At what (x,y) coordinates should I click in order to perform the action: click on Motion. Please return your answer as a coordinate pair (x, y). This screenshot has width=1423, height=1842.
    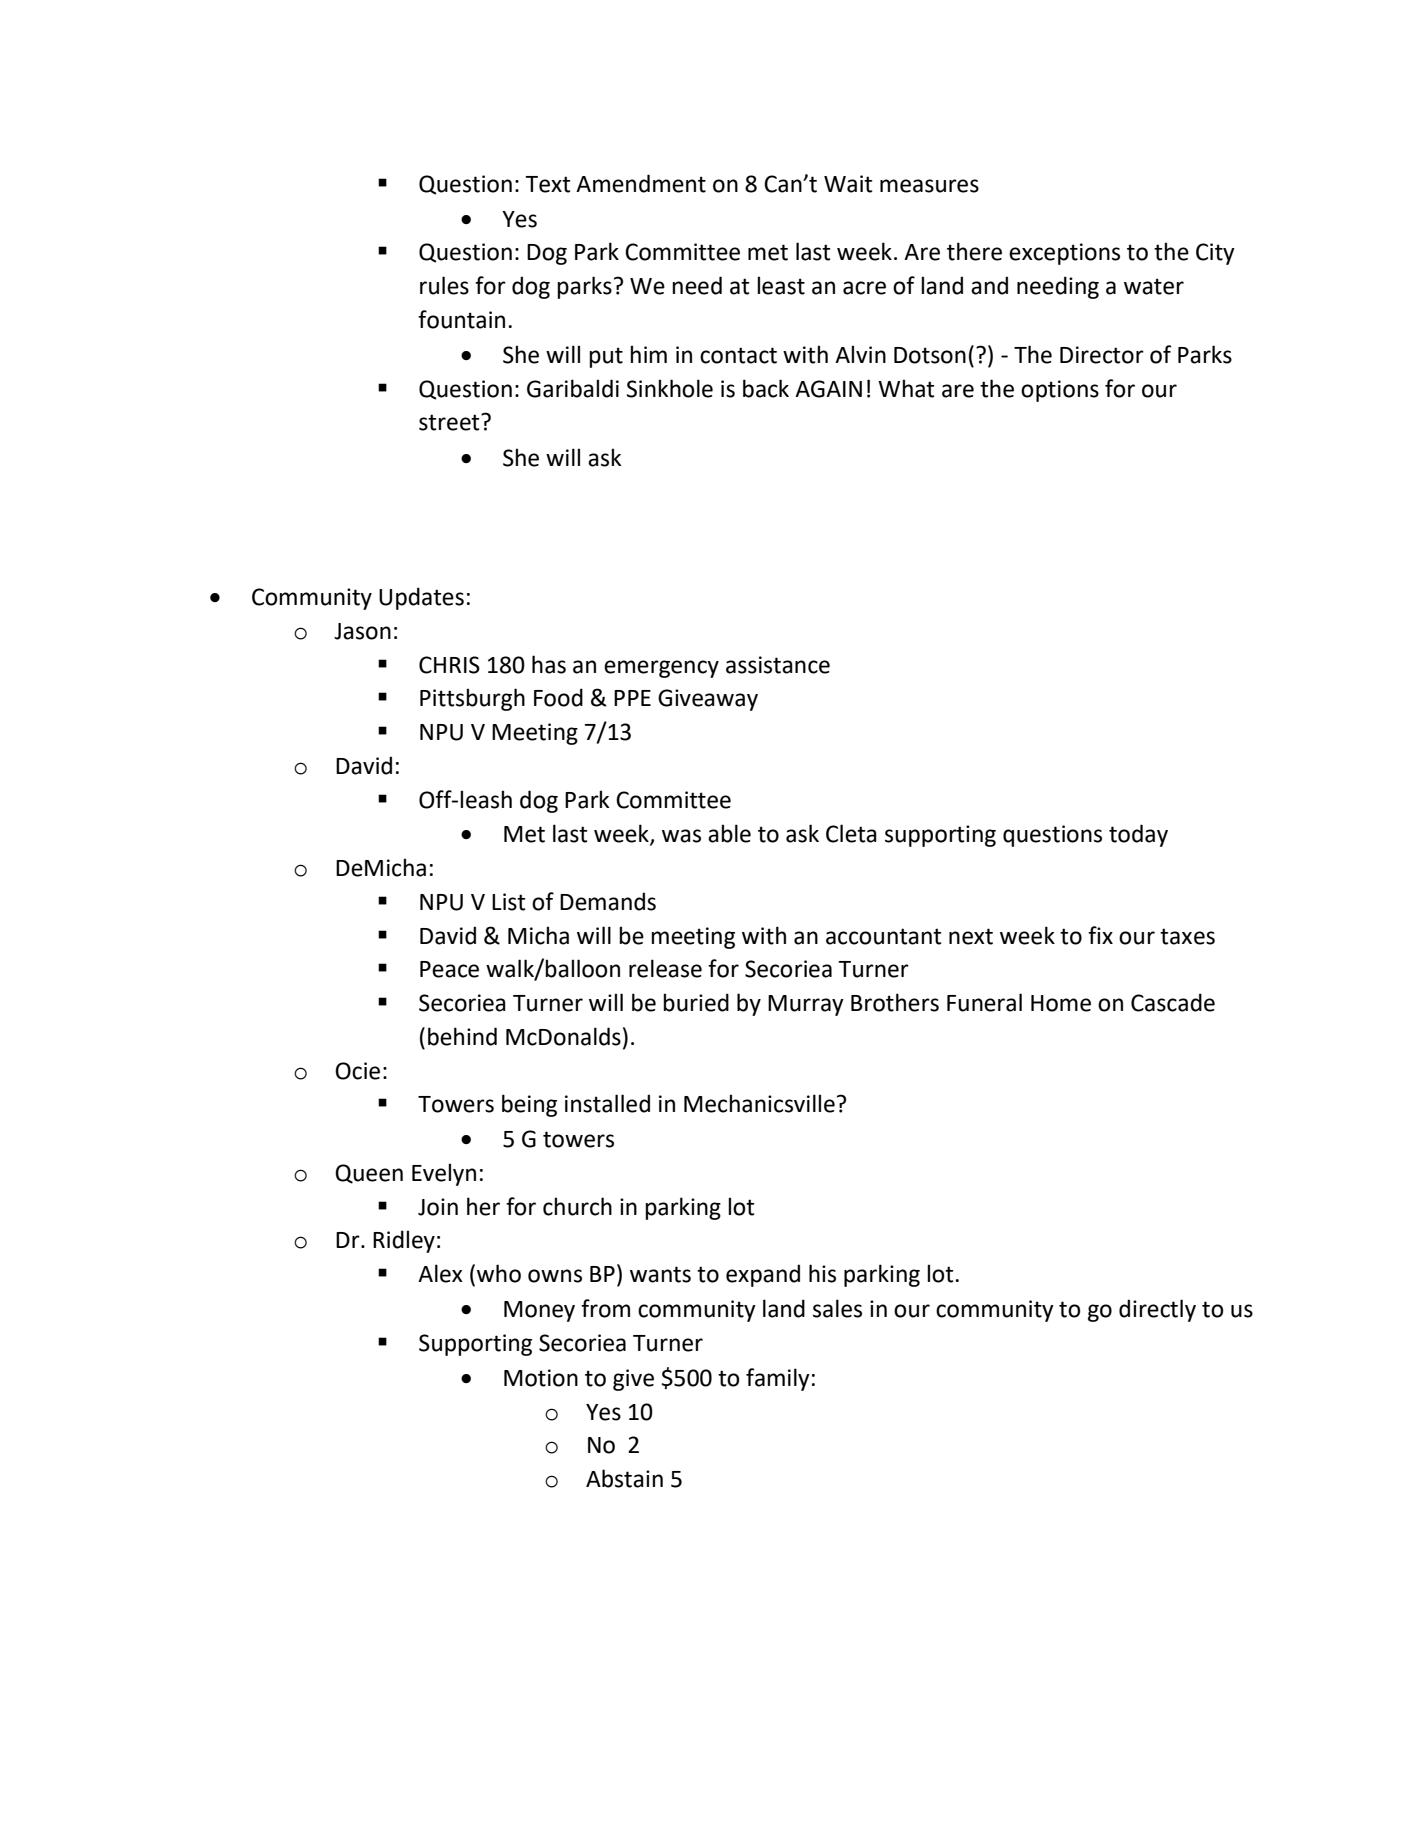
    Looking at the image, I should click on (541, 1378).
